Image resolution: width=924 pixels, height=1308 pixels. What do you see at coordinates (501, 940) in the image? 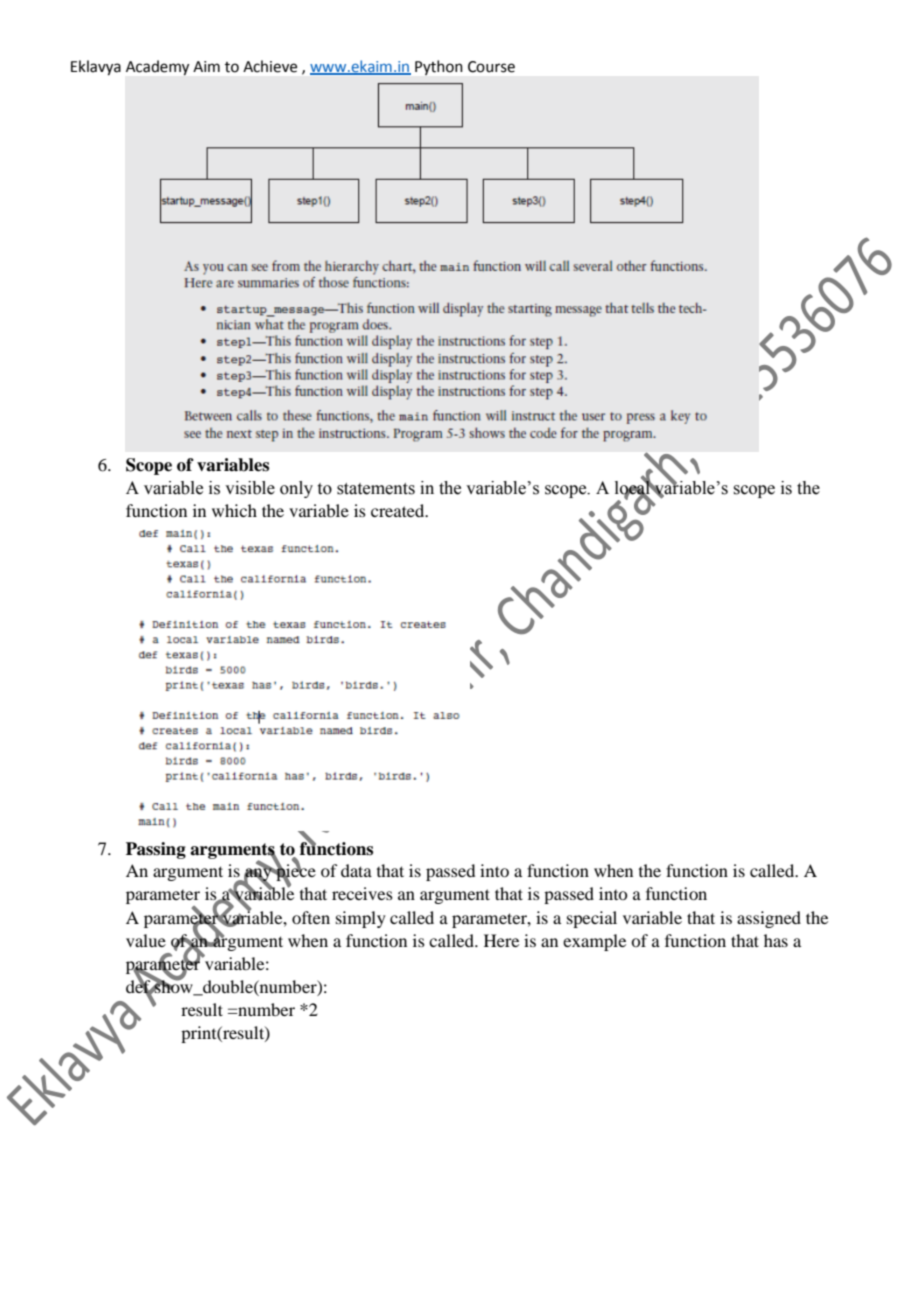
I see `Here` at bounding box center [501, 940].
